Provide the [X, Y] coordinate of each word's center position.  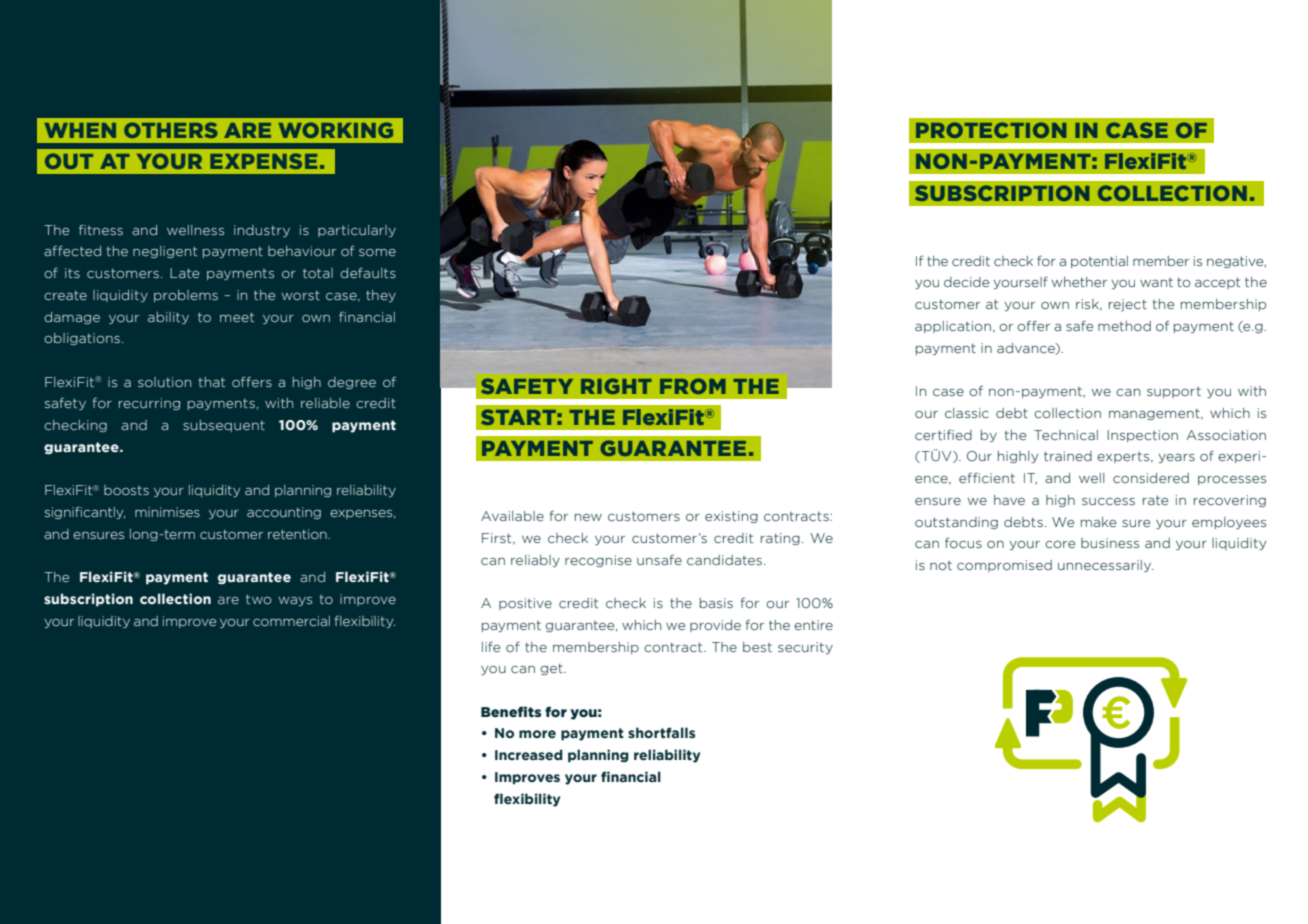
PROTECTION [991, 130]
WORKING [336, 130]
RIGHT [616, 386]
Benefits [511, 712]
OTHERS [171, 130]
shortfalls [661, 733]
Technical [1066, 435]
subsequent [224, 426]
